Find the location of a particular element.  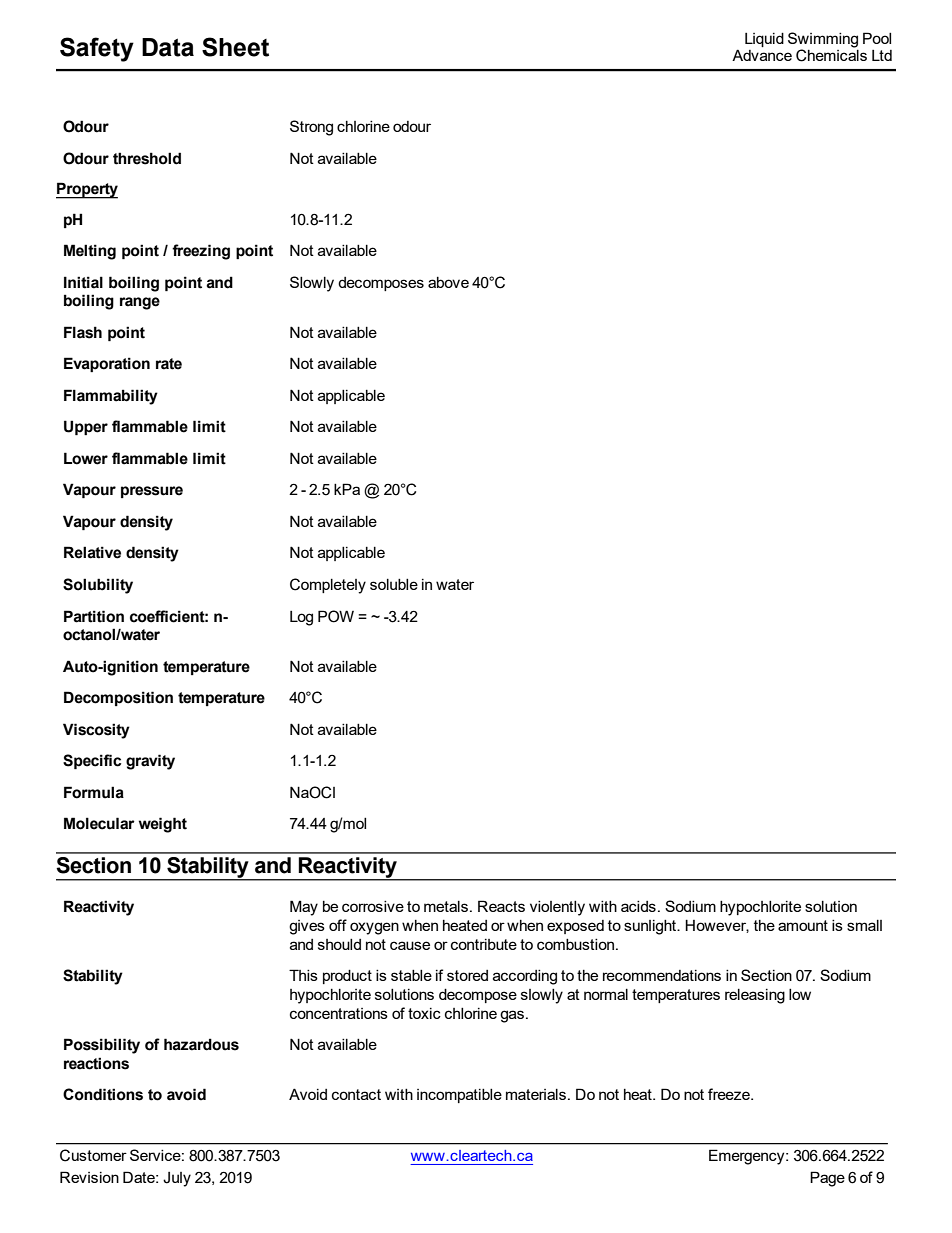

incompatible is located at coordinates (459, 1096).
